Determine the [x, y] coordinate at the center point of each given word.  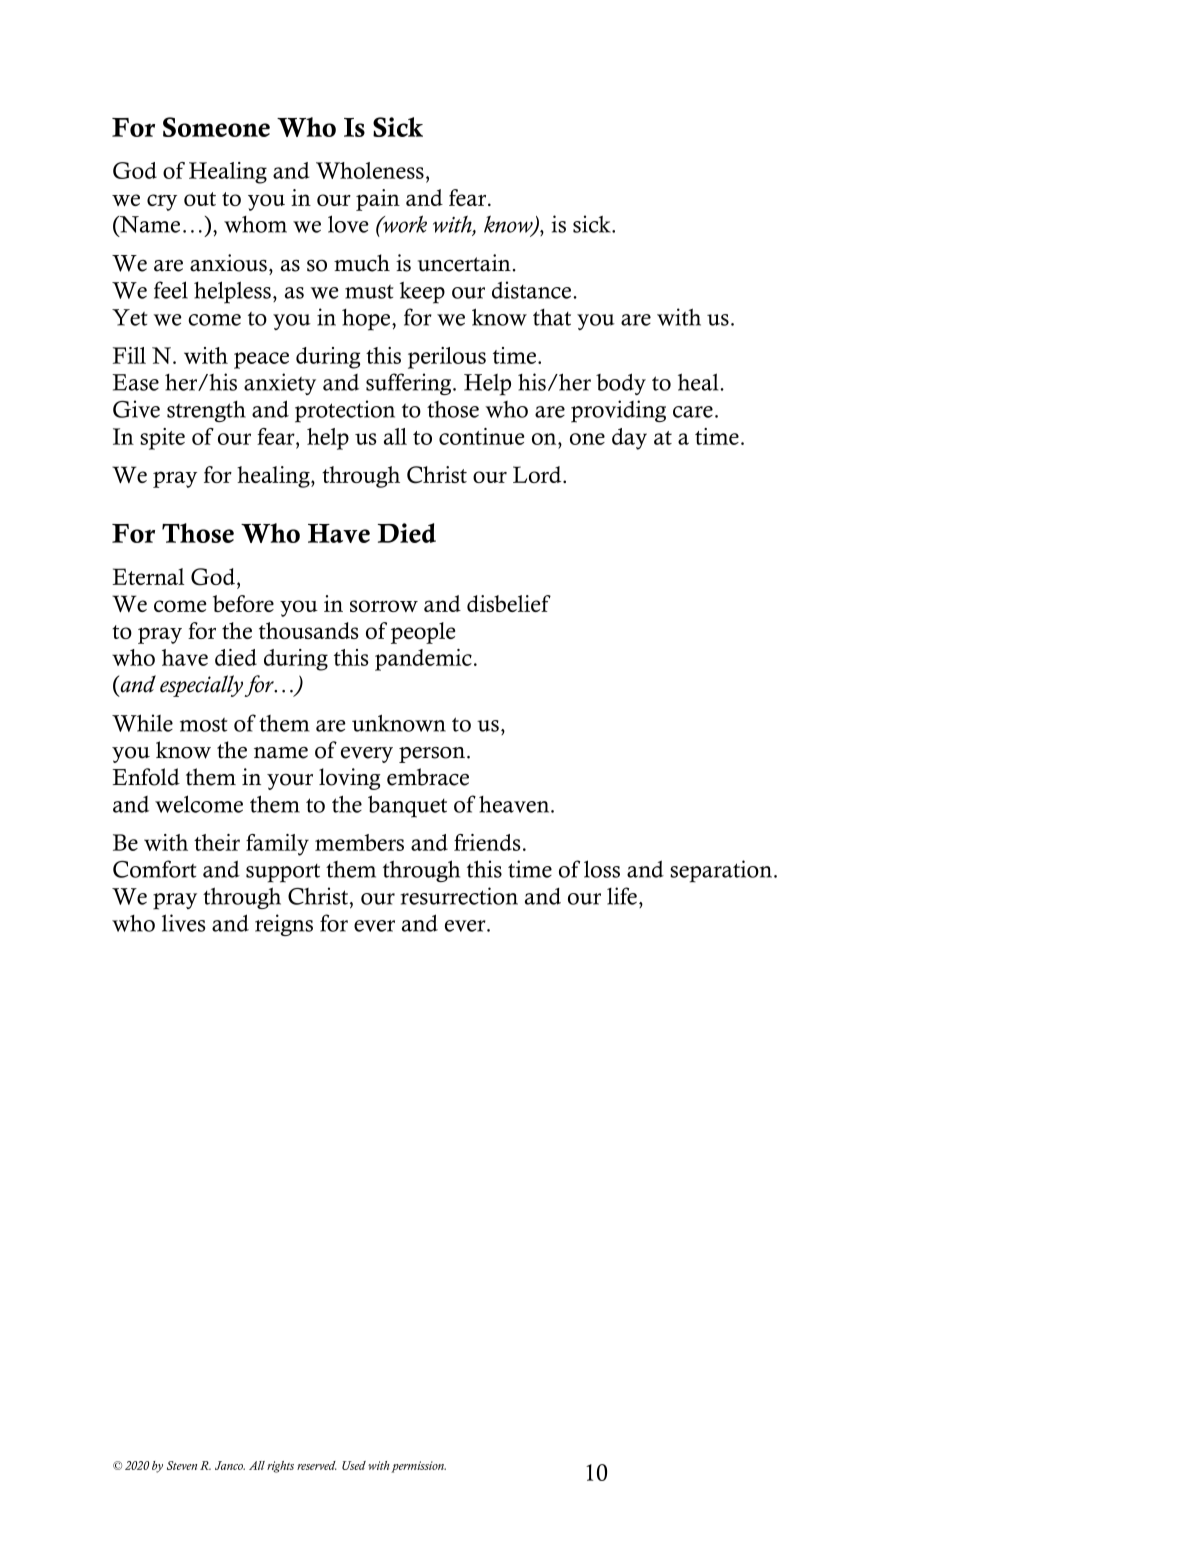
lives [184, 923]
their [217, 842]
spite [162, 439]
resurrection [459, 896]
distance [533, 290]
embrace [428, 777]
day [629, 439]
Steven [182, 1465]
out [200, 199]
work [404, 224]
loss [602, 869]
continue [482, 436]
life [622, 896]
